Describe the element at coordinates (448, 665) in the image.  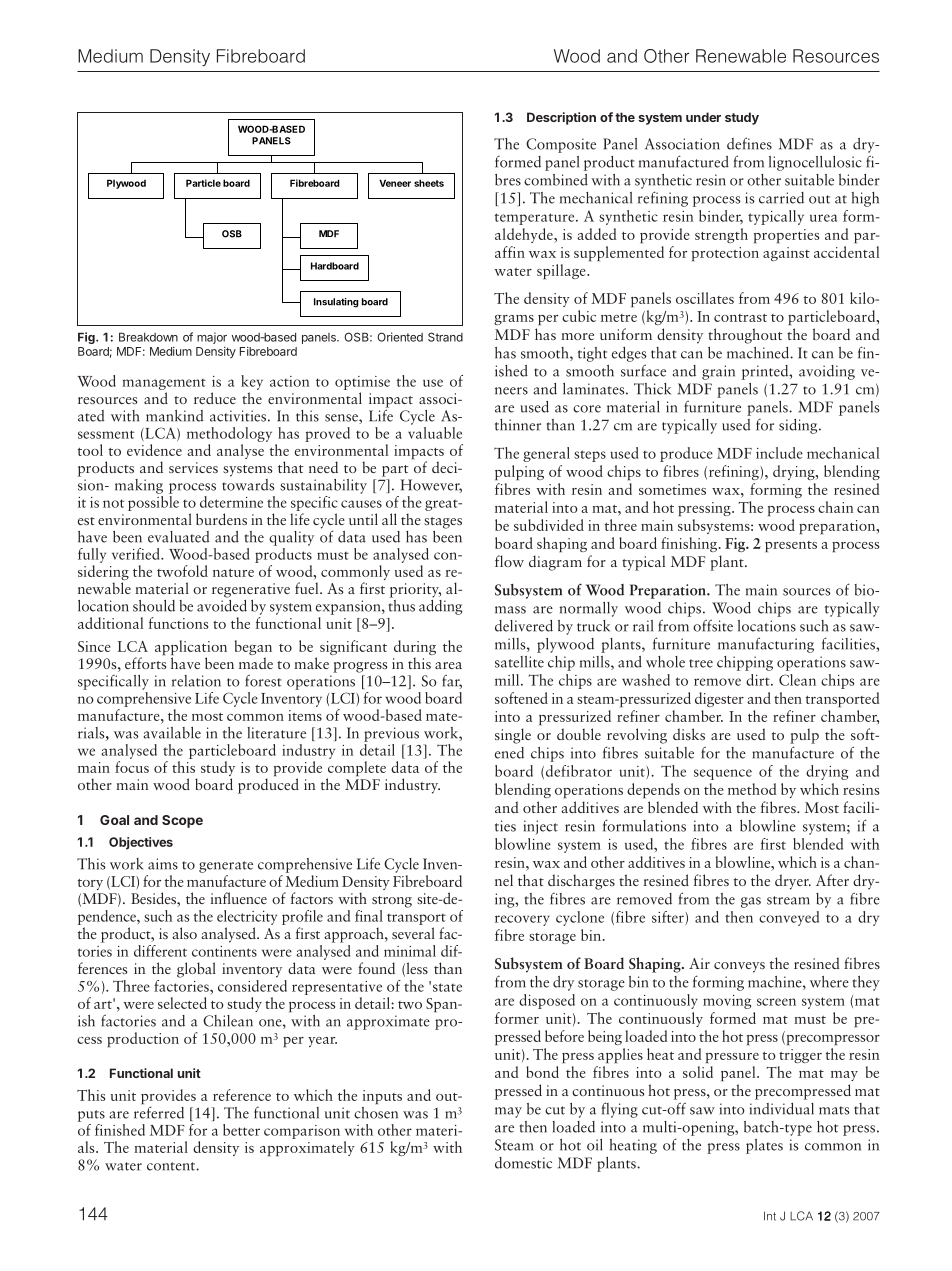
I see `area` at that location.
